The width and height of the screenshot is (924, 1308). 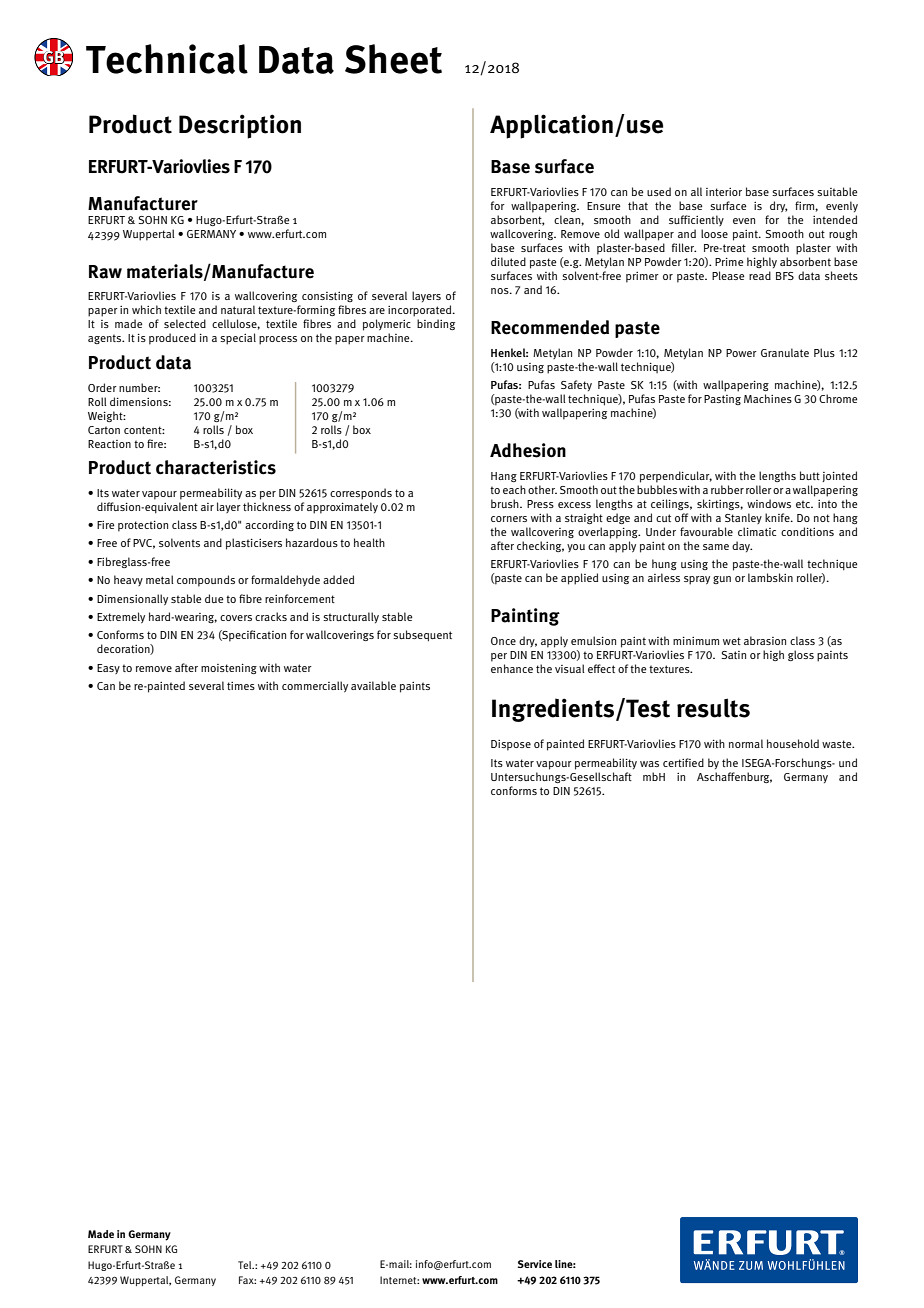 What do you see at coordinates (733, 655) in the screenshot?
I see `Satin` at bounding box center [733, 655].
